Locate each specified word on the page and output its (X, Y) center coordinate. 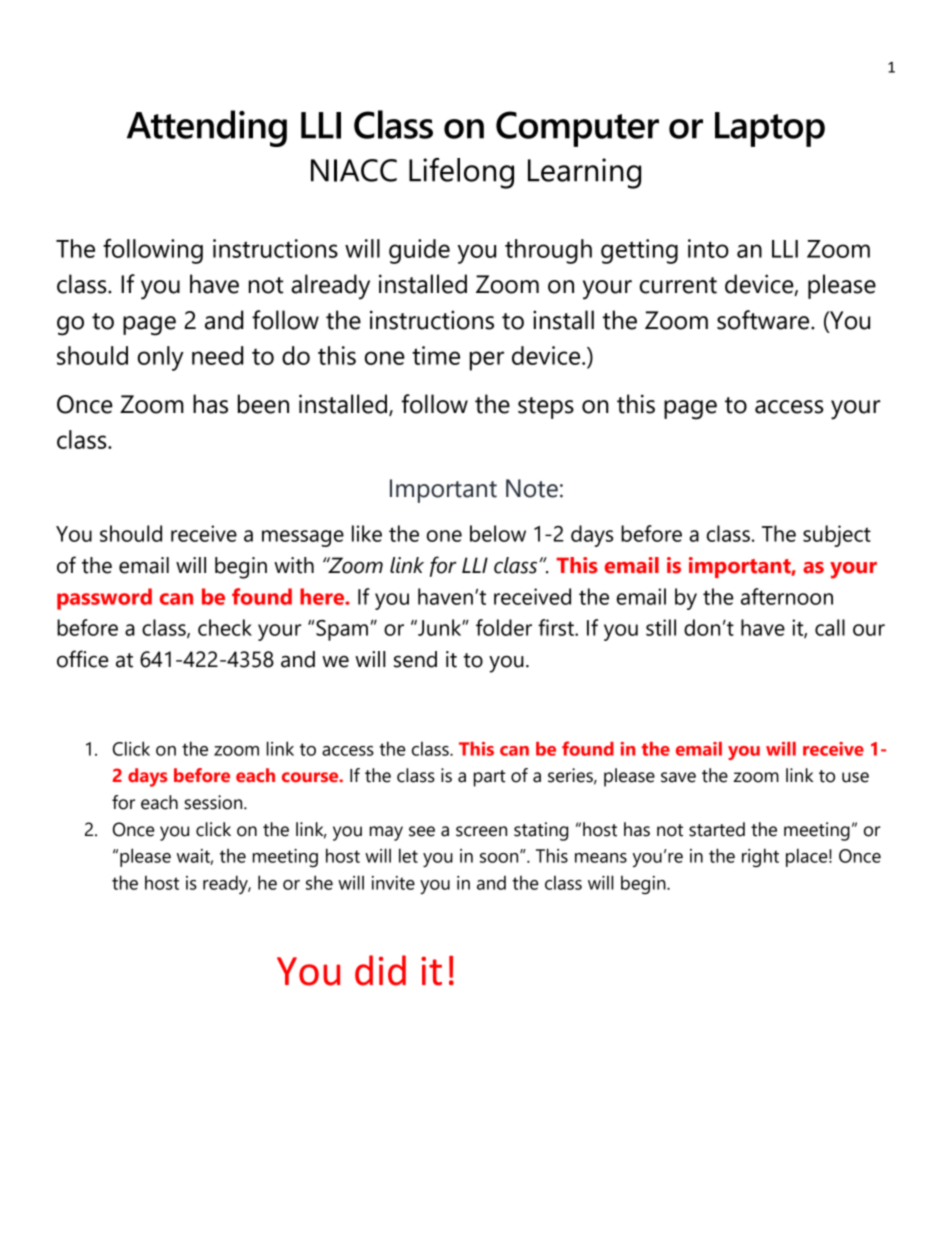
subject (837, 536)
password (104, 599)
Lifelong (461, 173)
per (487, 361)
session (214, 802)
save (678, 777)
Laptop (770, 129)
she (319, 882)
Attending (207, 128)
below (498, 533)
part (490, 778)
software (764, 320)
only (161, 358)
